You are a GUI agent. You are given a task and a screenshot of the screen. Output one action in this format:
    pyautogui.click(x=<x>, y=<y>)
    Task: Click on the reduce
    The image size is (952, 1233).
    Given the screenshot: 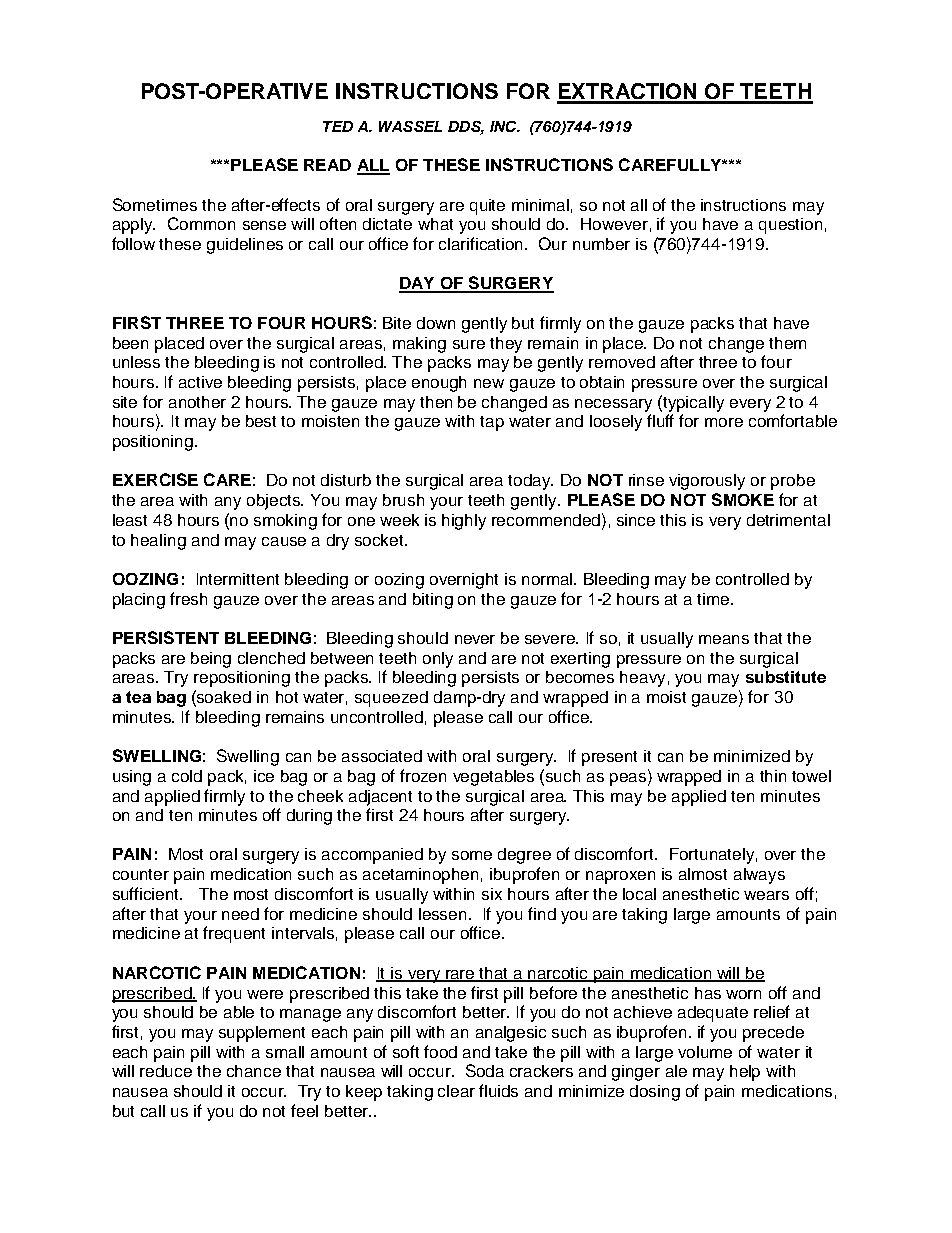 What is the action you would take?
    pyautogui.click(x=166, y=1071)
